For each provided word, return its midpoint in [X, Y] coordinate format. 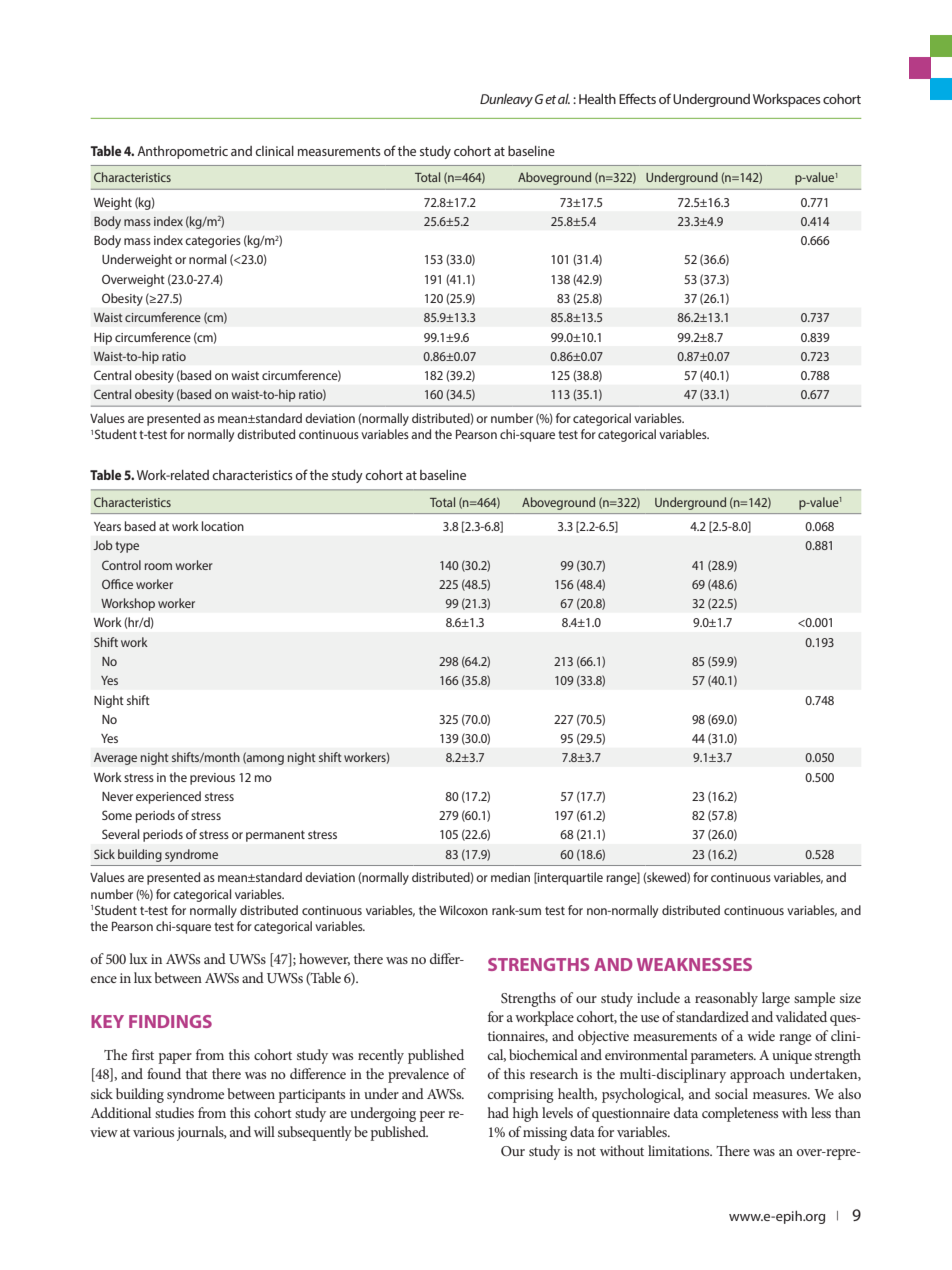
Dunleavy [506, 100]
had [498, 1112]
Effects [637, 98]
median [510, 877]
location [223, 526]
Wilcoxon [463, 910]
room [158, 566]
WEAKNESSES [694, 964]
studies [174, 1112]
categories [213, 242]
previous [212, 779]
